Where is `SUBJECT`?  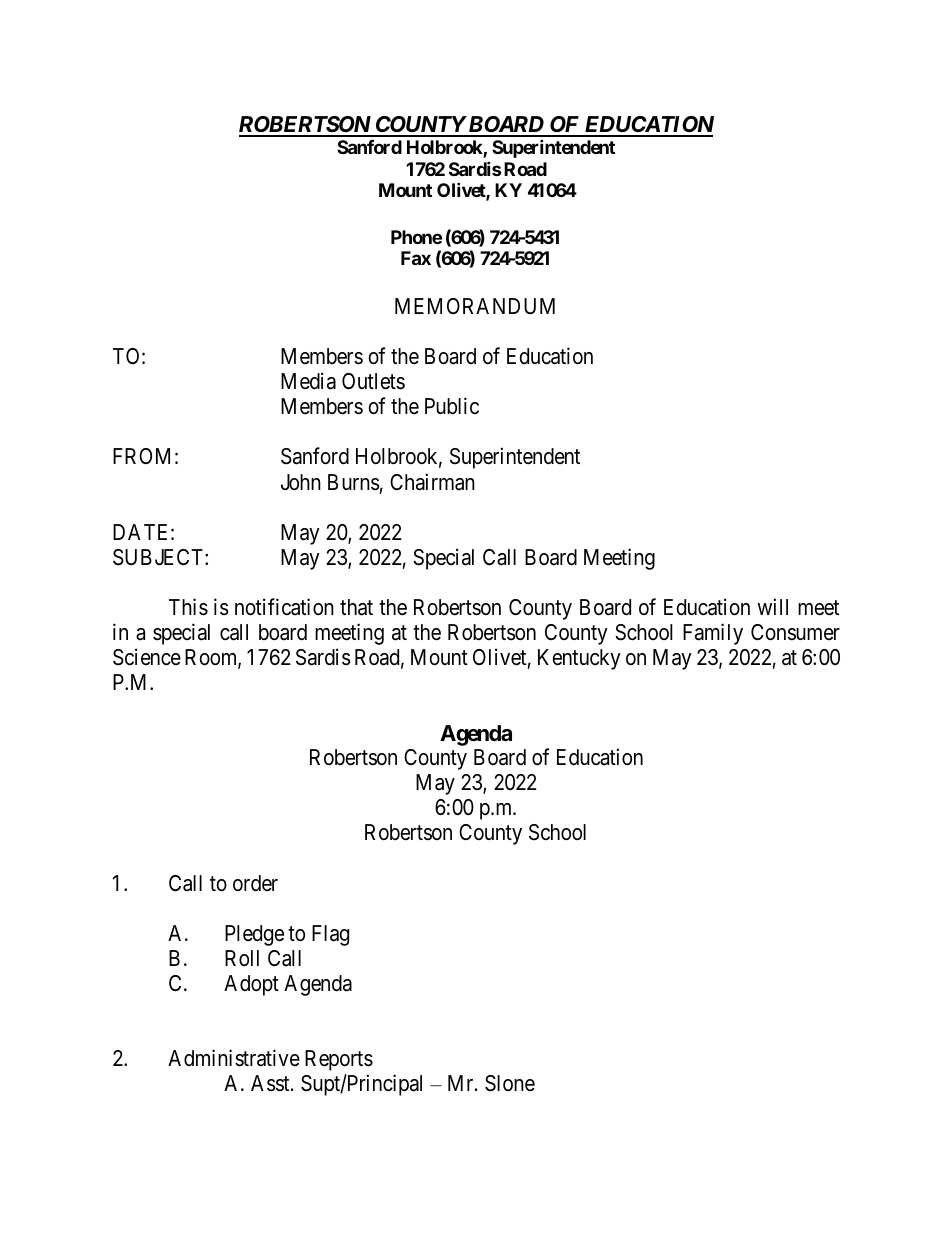 SUBJECT is located at coordinates (159, 557).
